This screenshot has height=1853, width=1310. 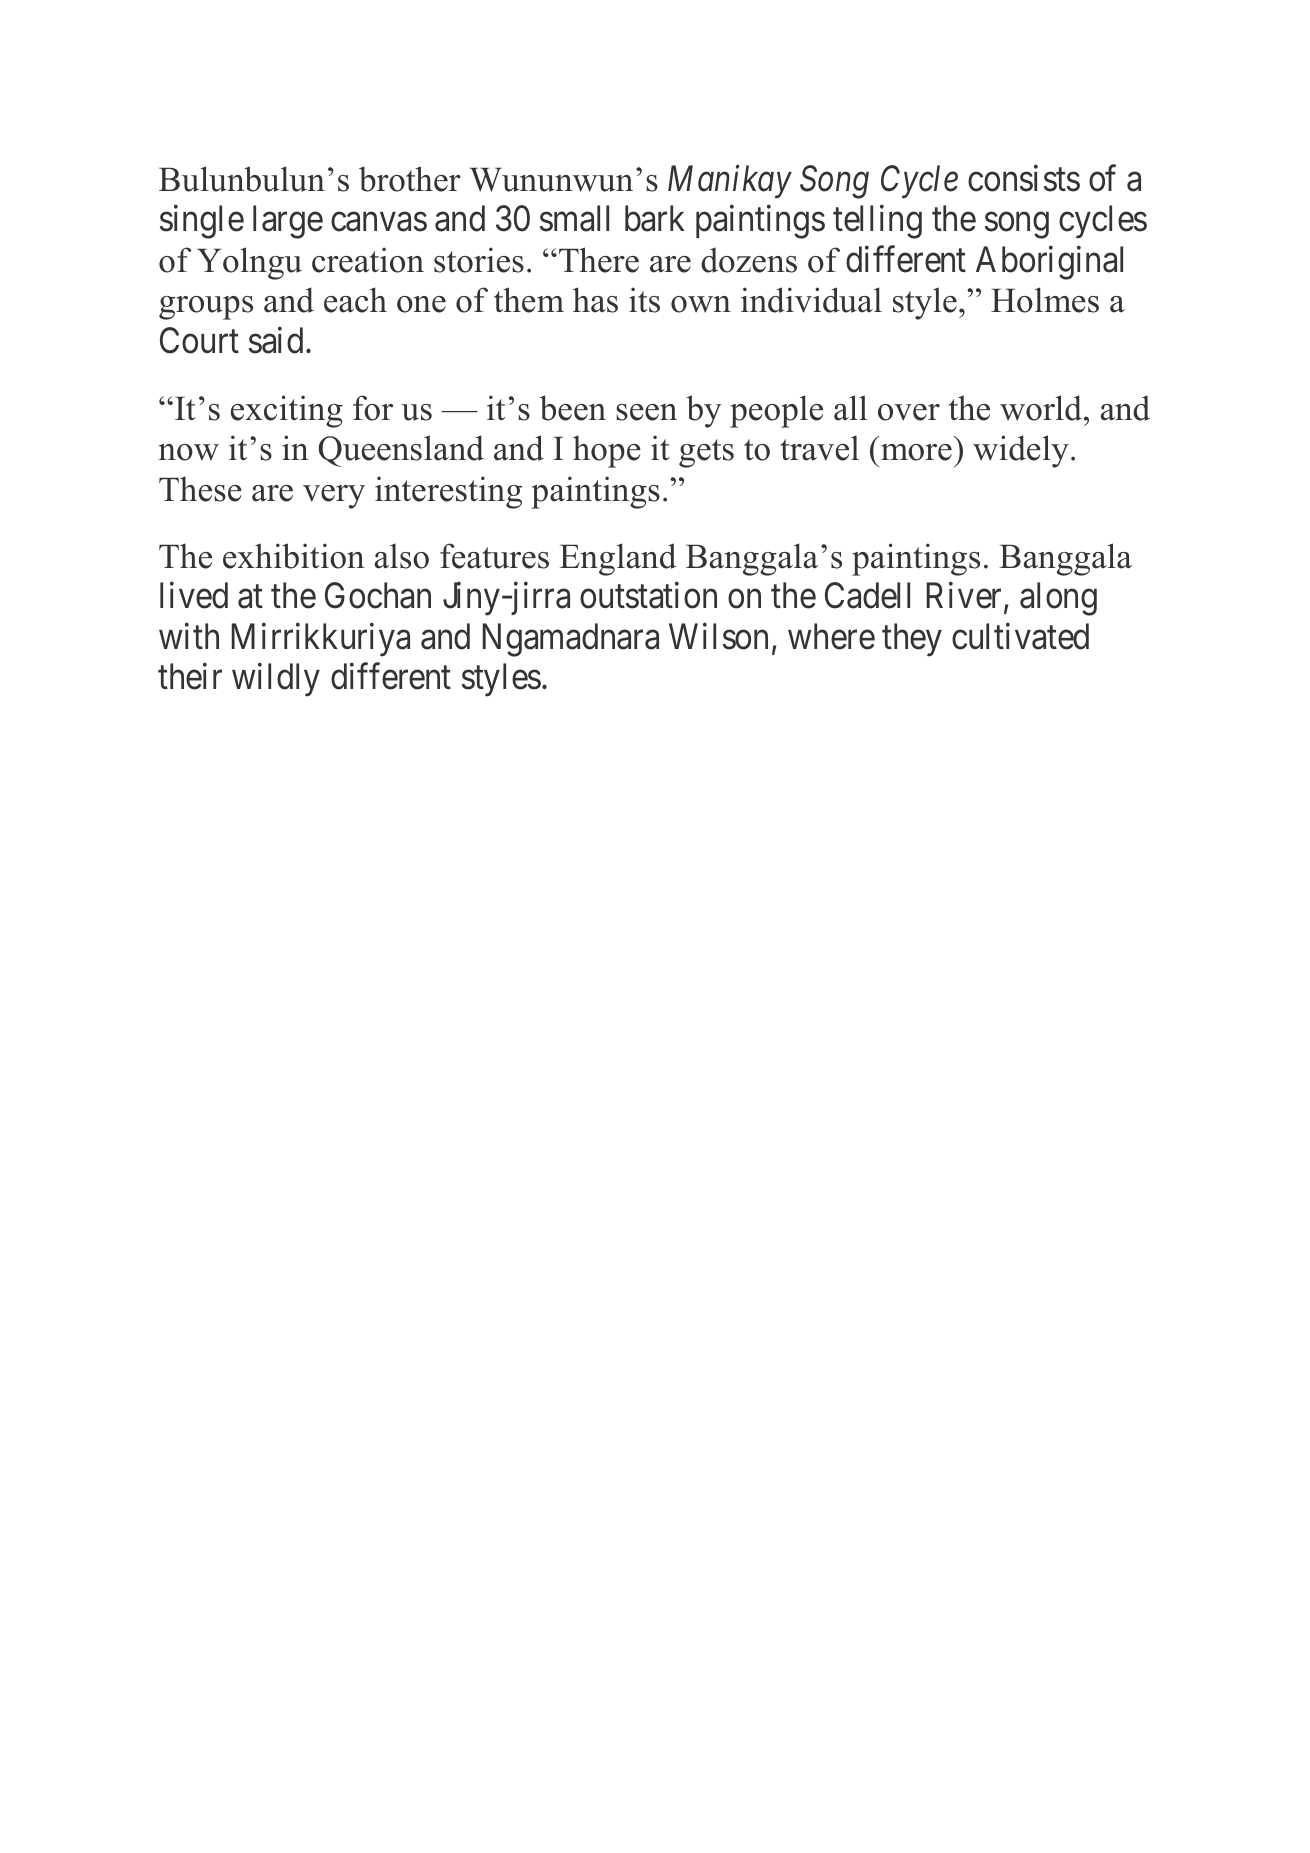 What do you see at coordinates (646, 412) in the screenshot?
I see `seen` at bounding box center [646, 412].
